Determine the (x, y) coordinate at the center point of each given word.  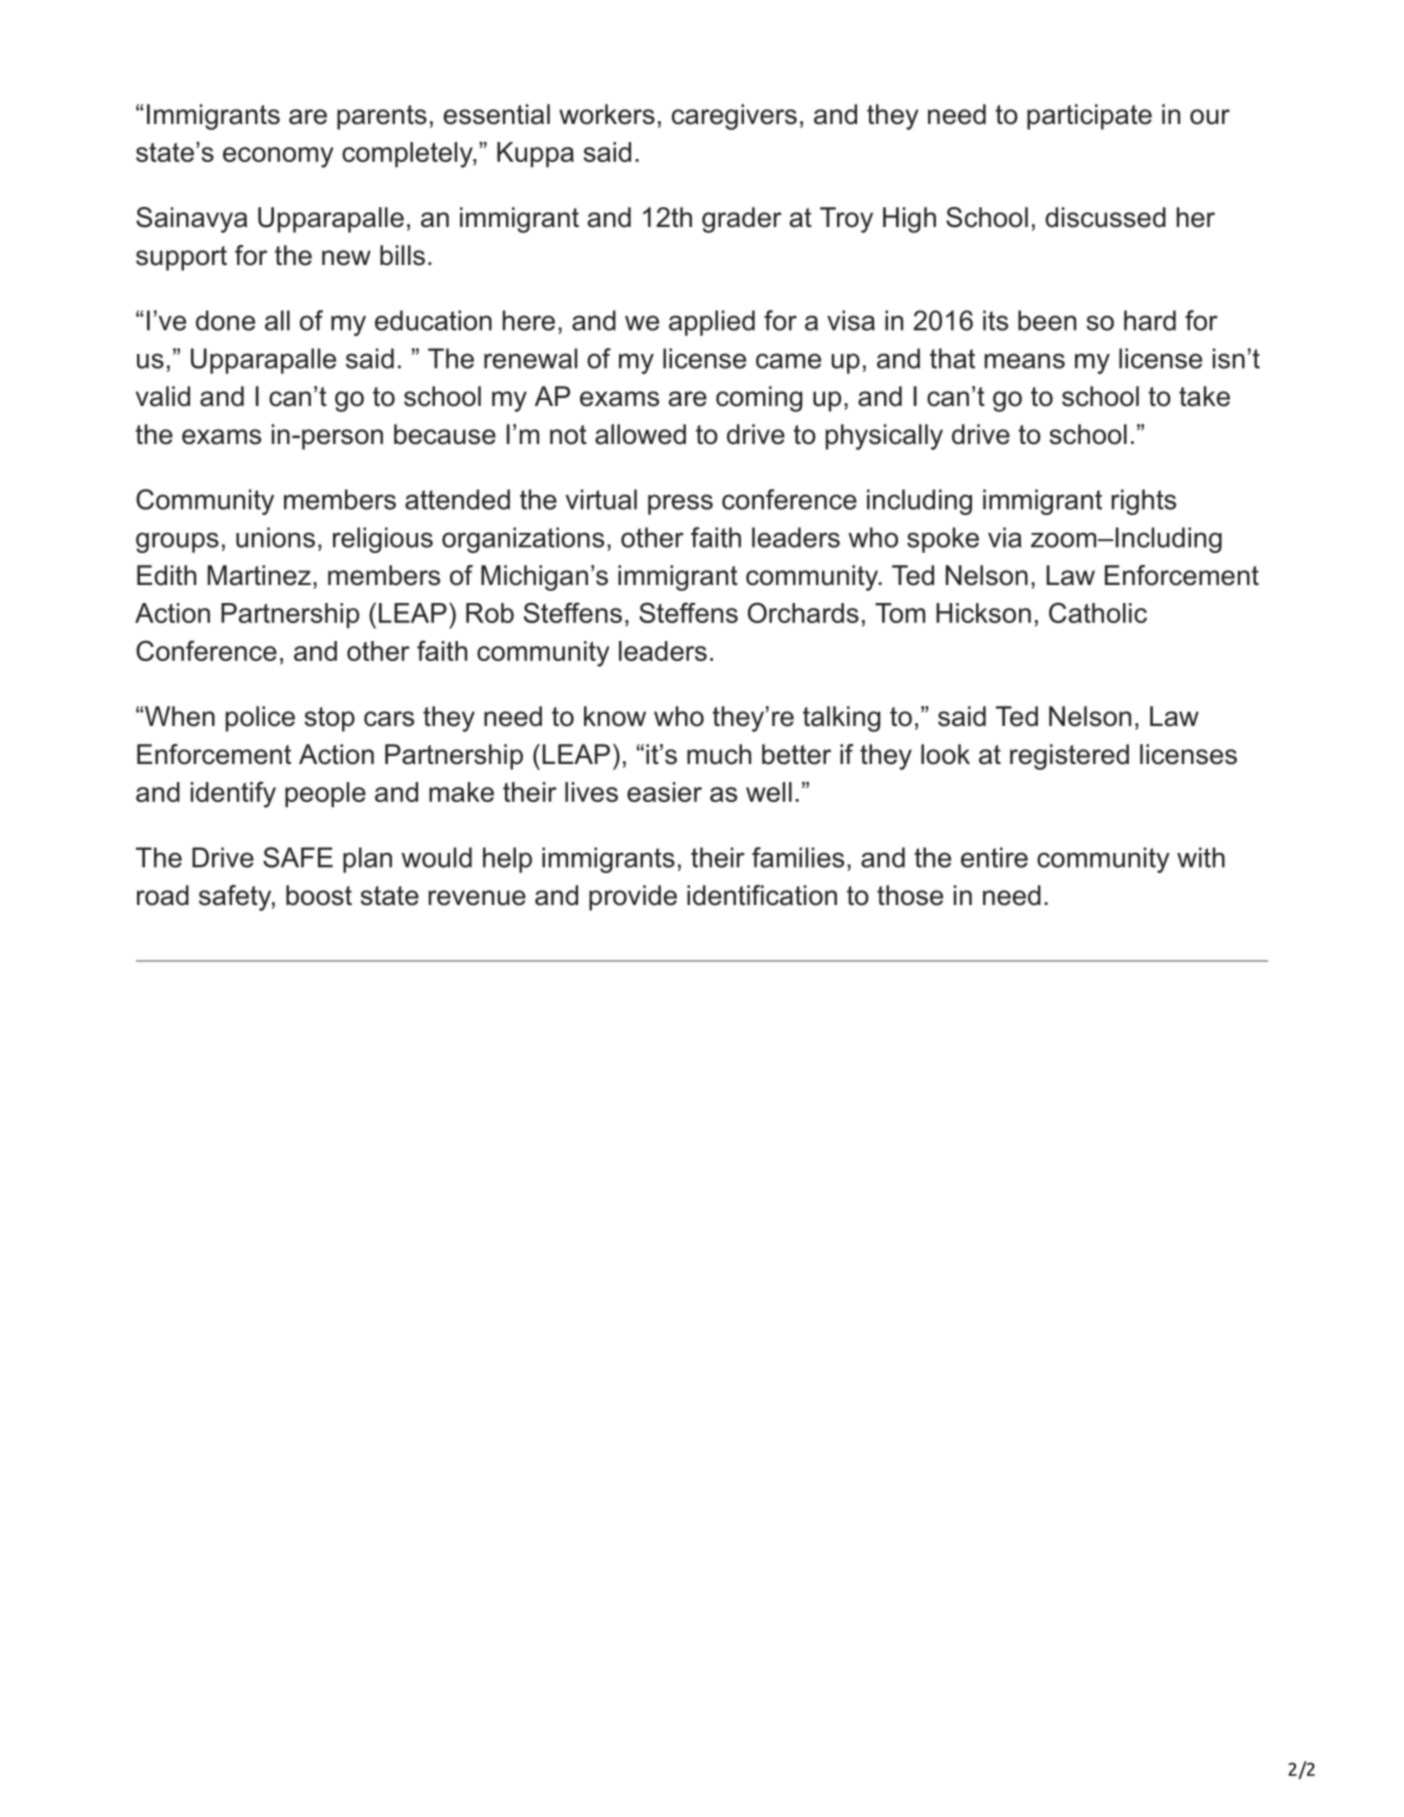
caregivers (734, 117)
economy (278, 157)
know (615, 716)
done (225, 320)
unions (275, 537)
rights (1143, 502)
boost (319, 895)
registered (1069, 757)
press (680, 504)
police (260, 719)
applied (712, 323)
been (1047, 320)
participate (1089, 117)
